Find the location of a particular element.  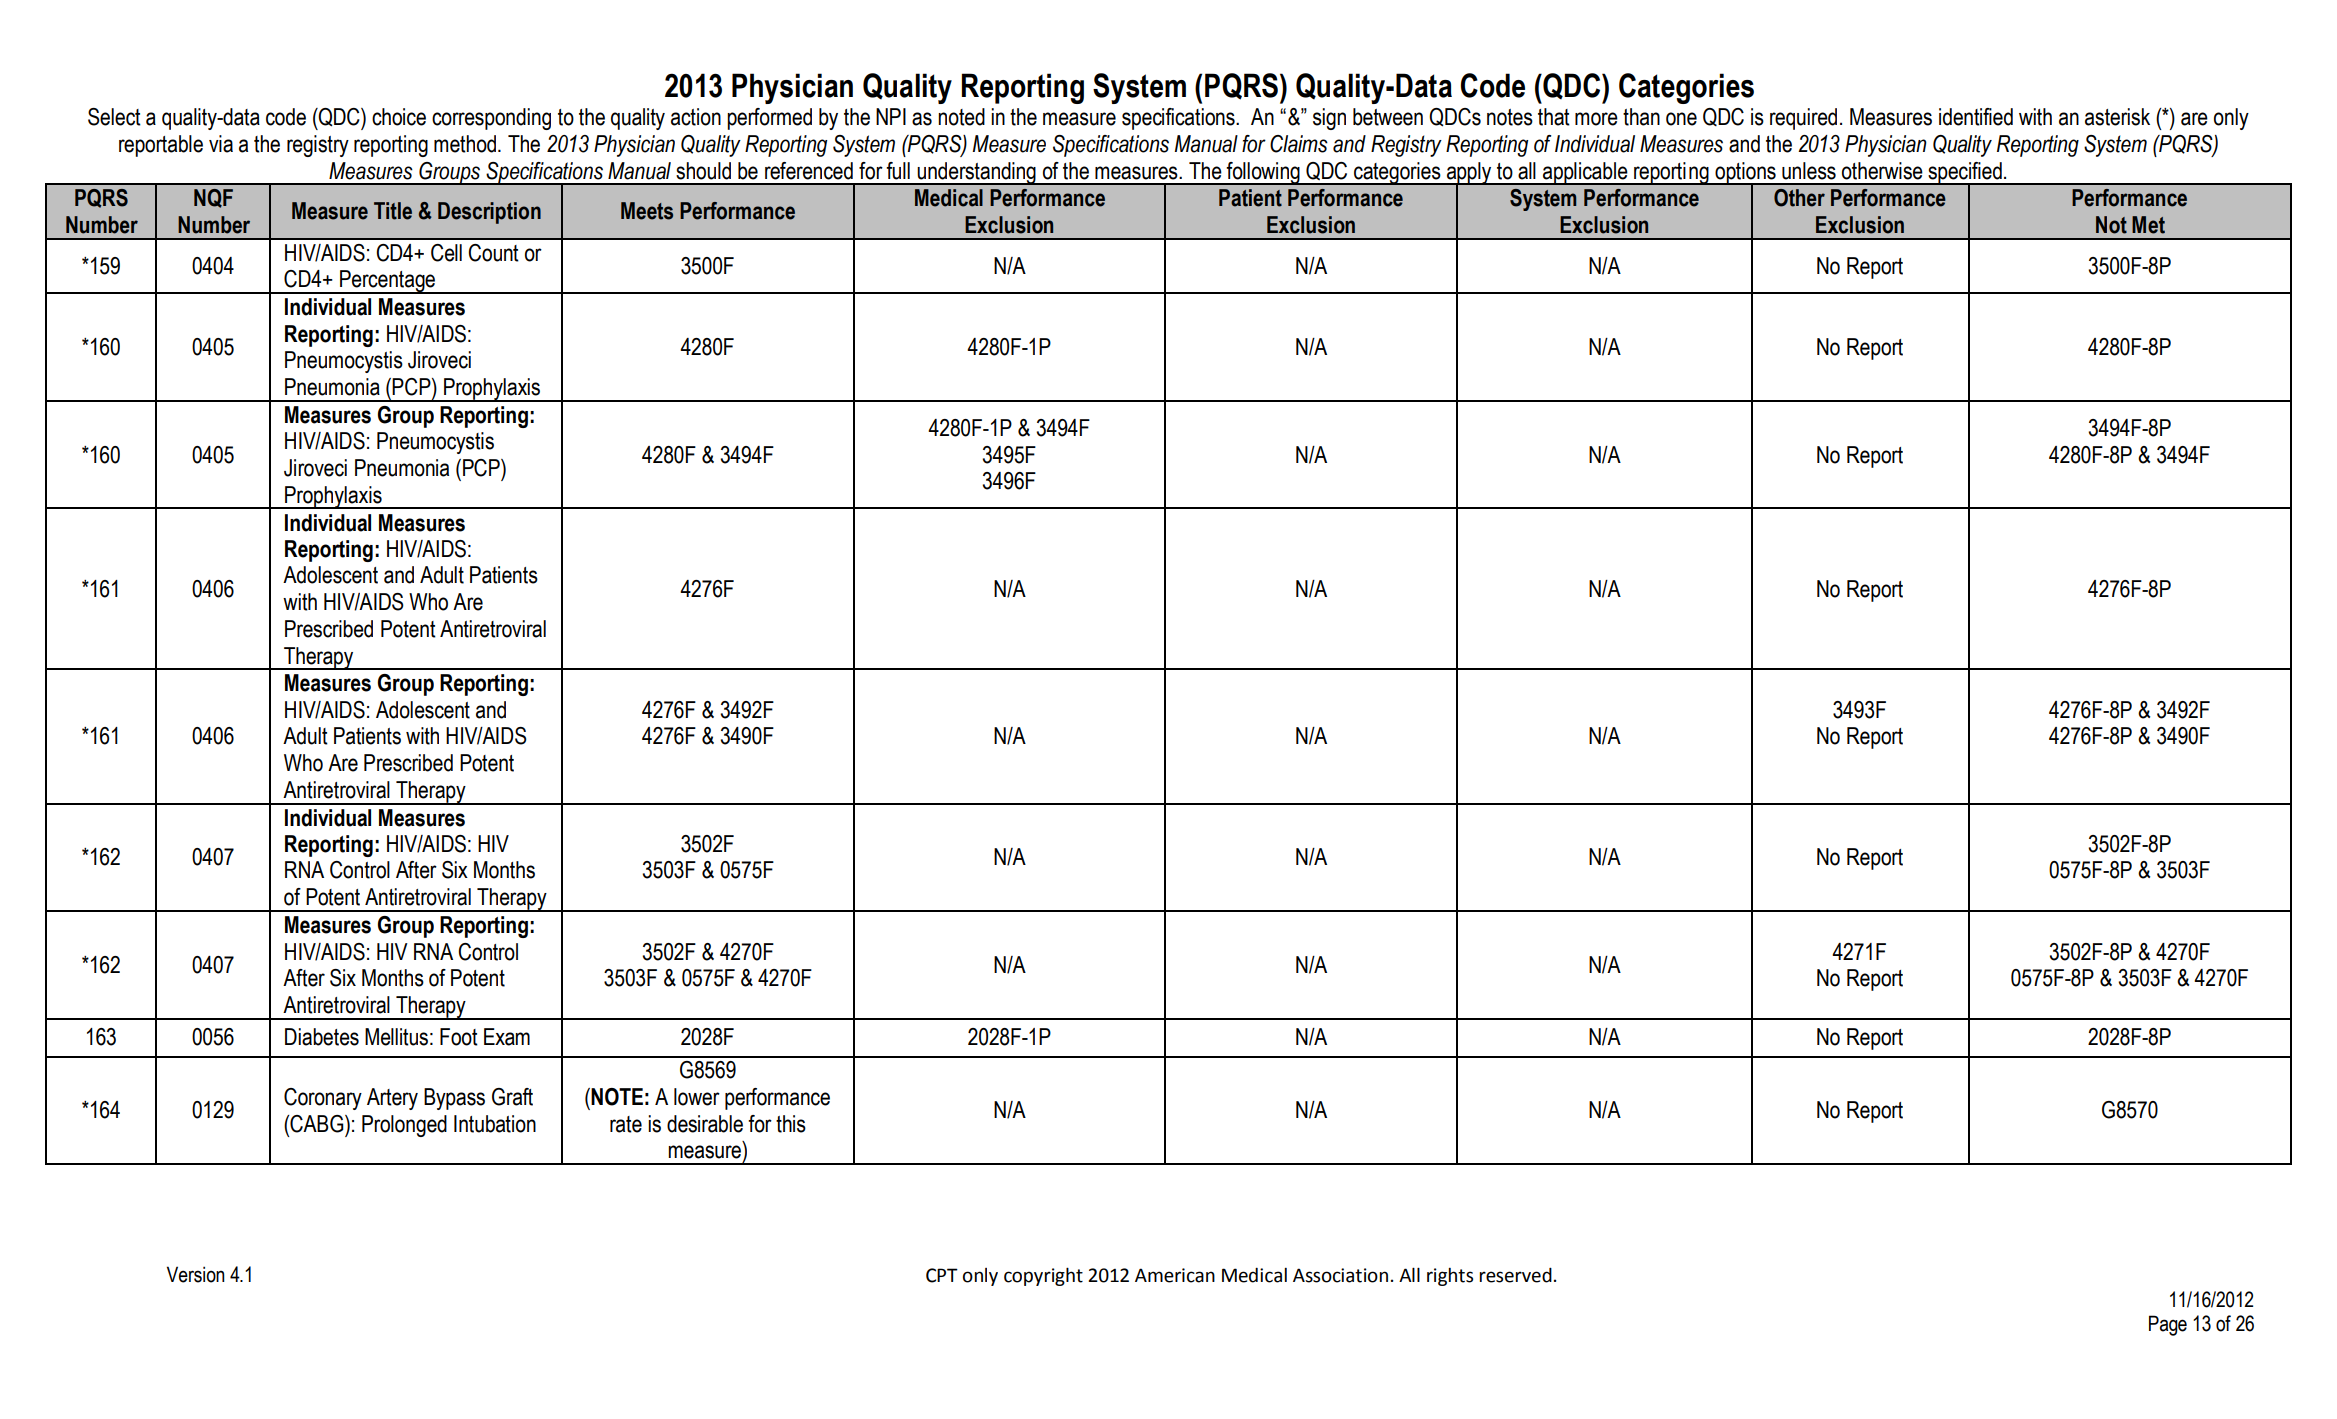

specified is located at coordinates (1965, 174).
